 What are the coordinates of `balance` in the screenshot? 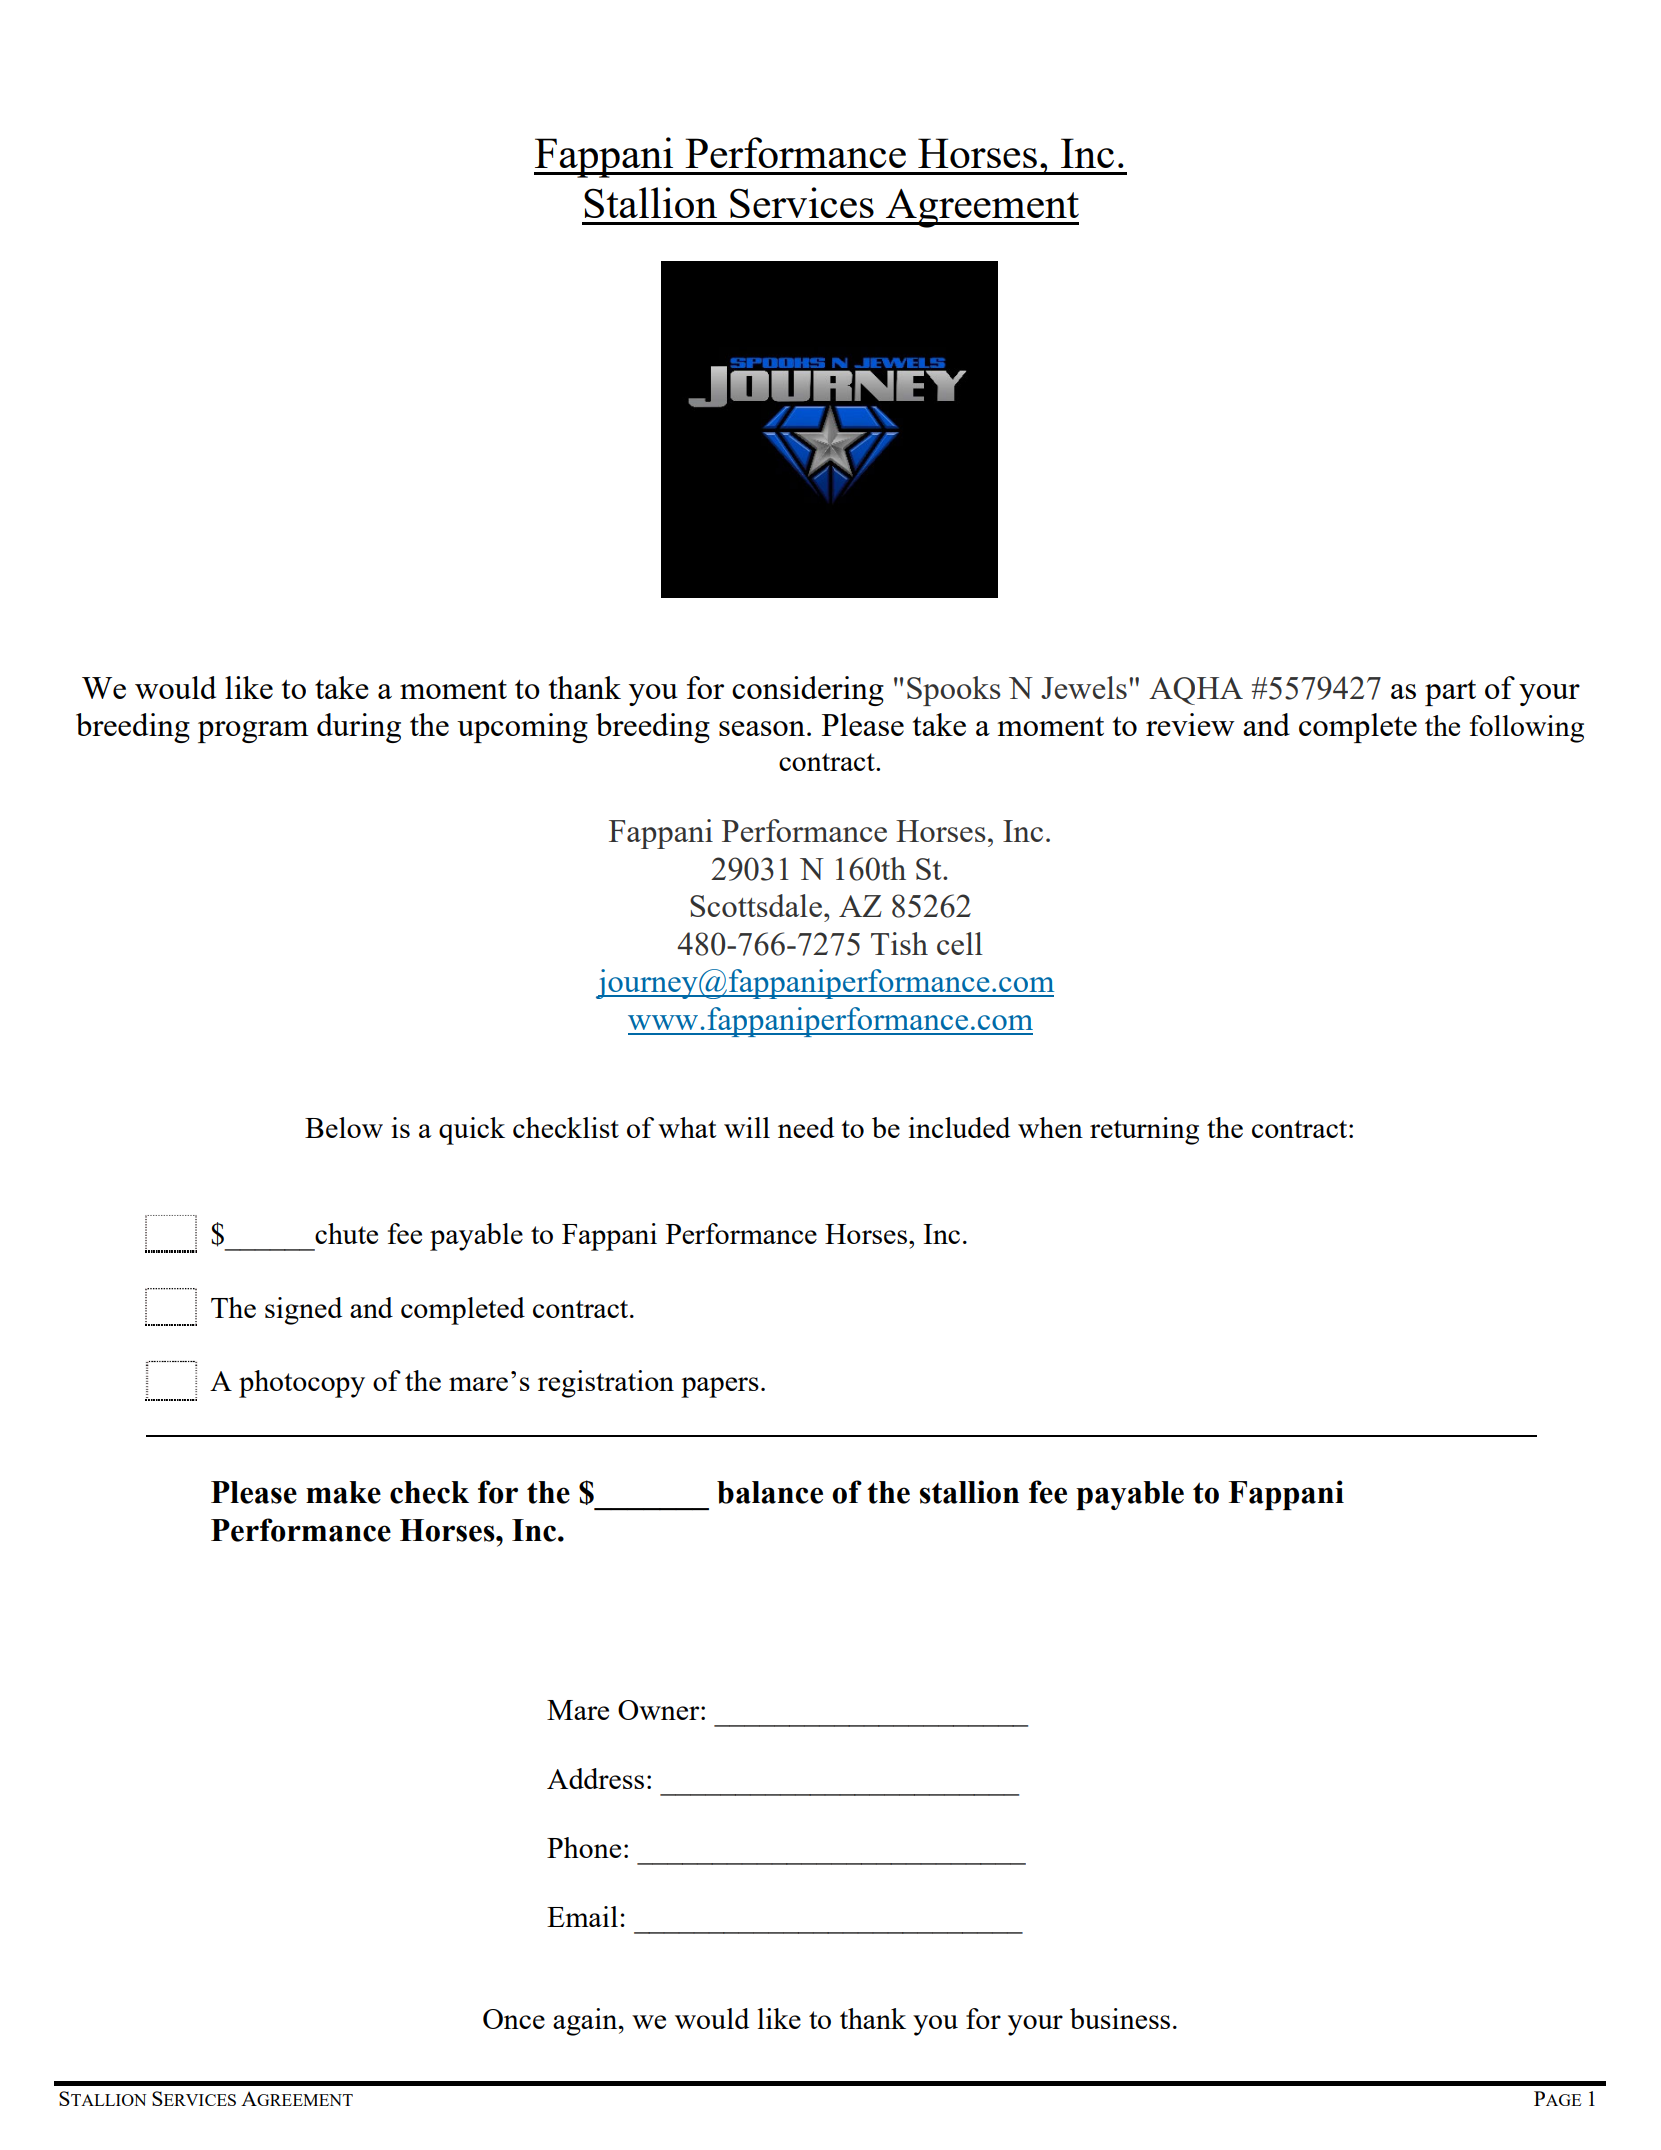 It's located at (770, 1492).
